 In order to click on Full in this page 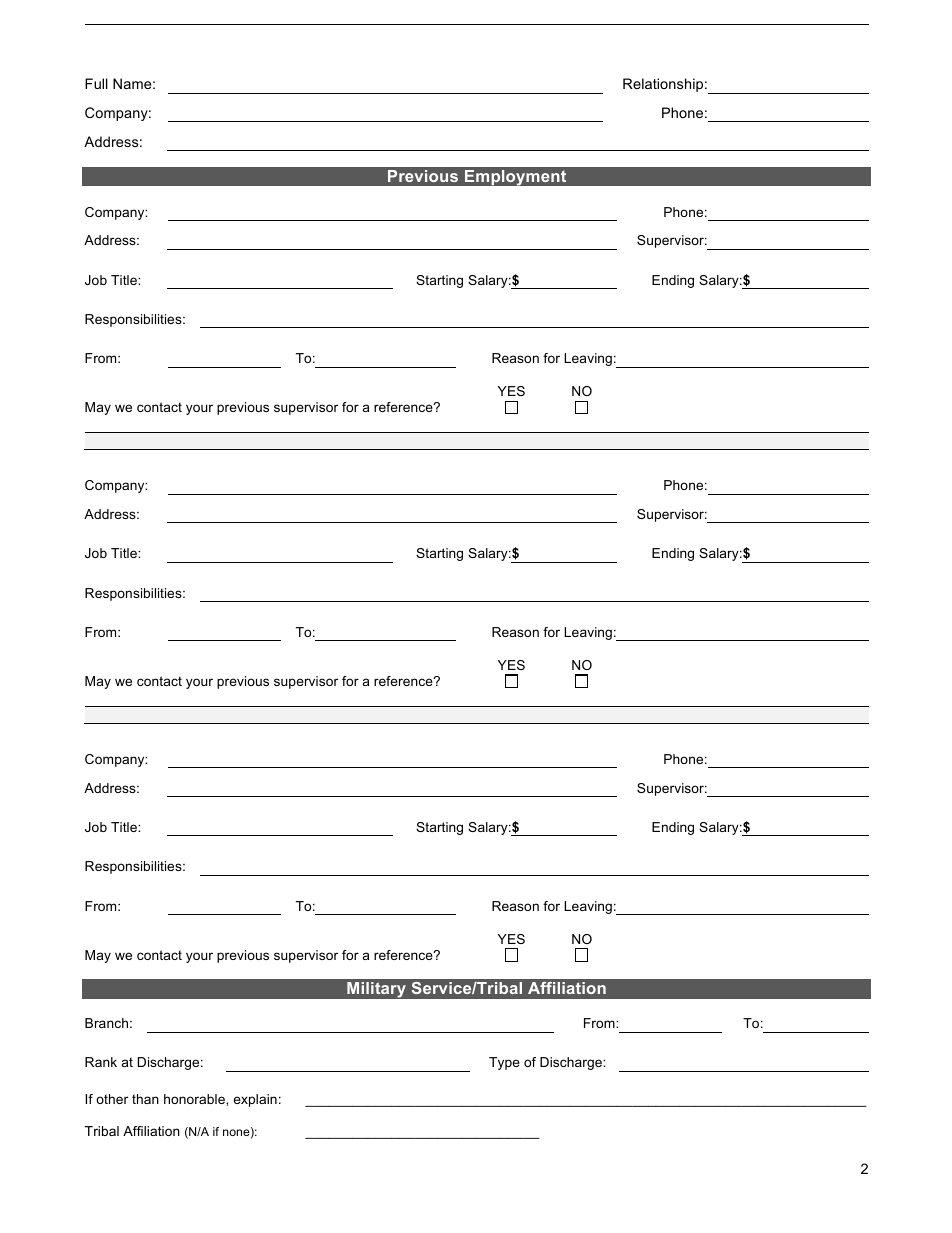, I will do `click(96, 83)`.
